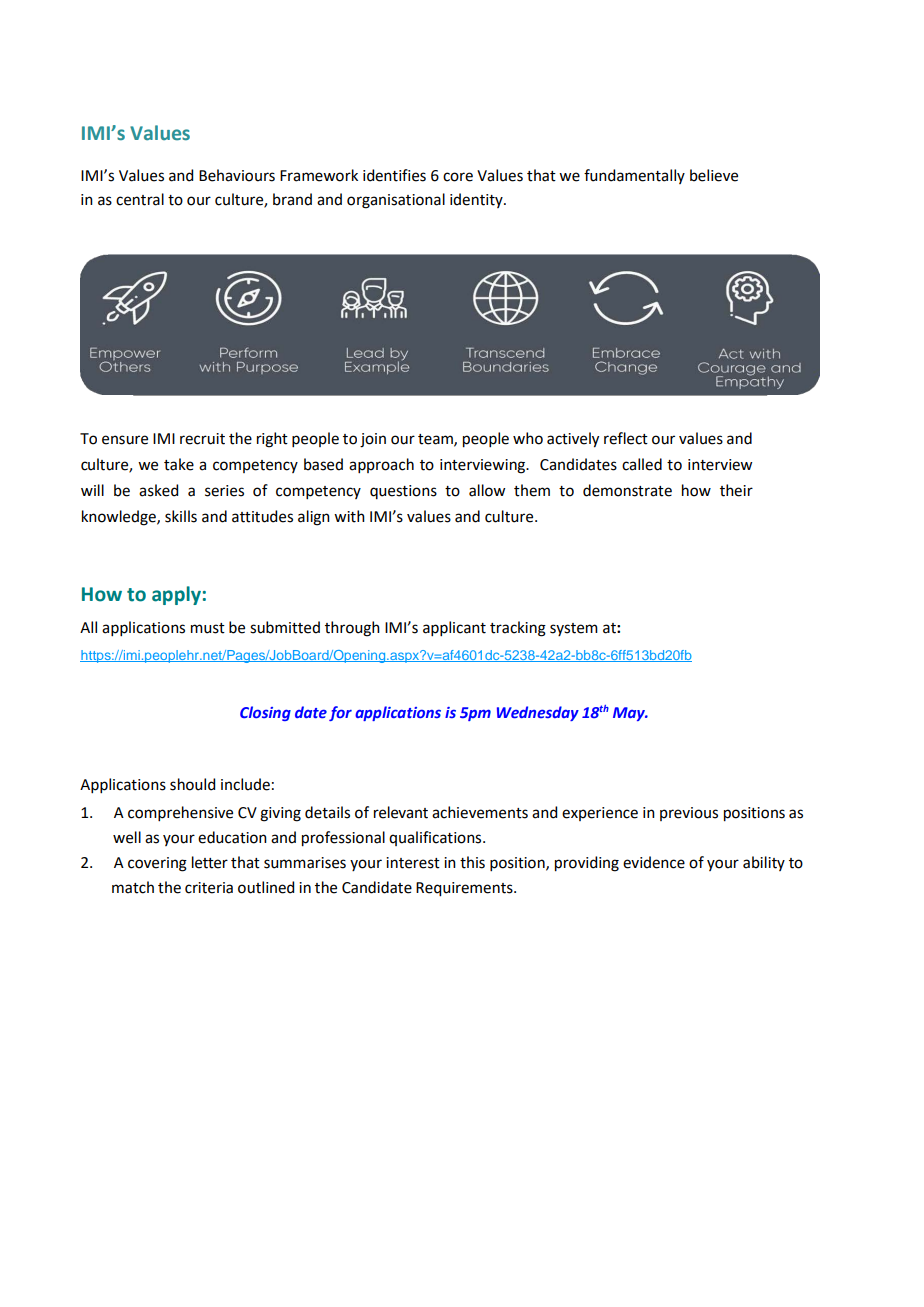  I want to click on believe, so click(714, 175).
